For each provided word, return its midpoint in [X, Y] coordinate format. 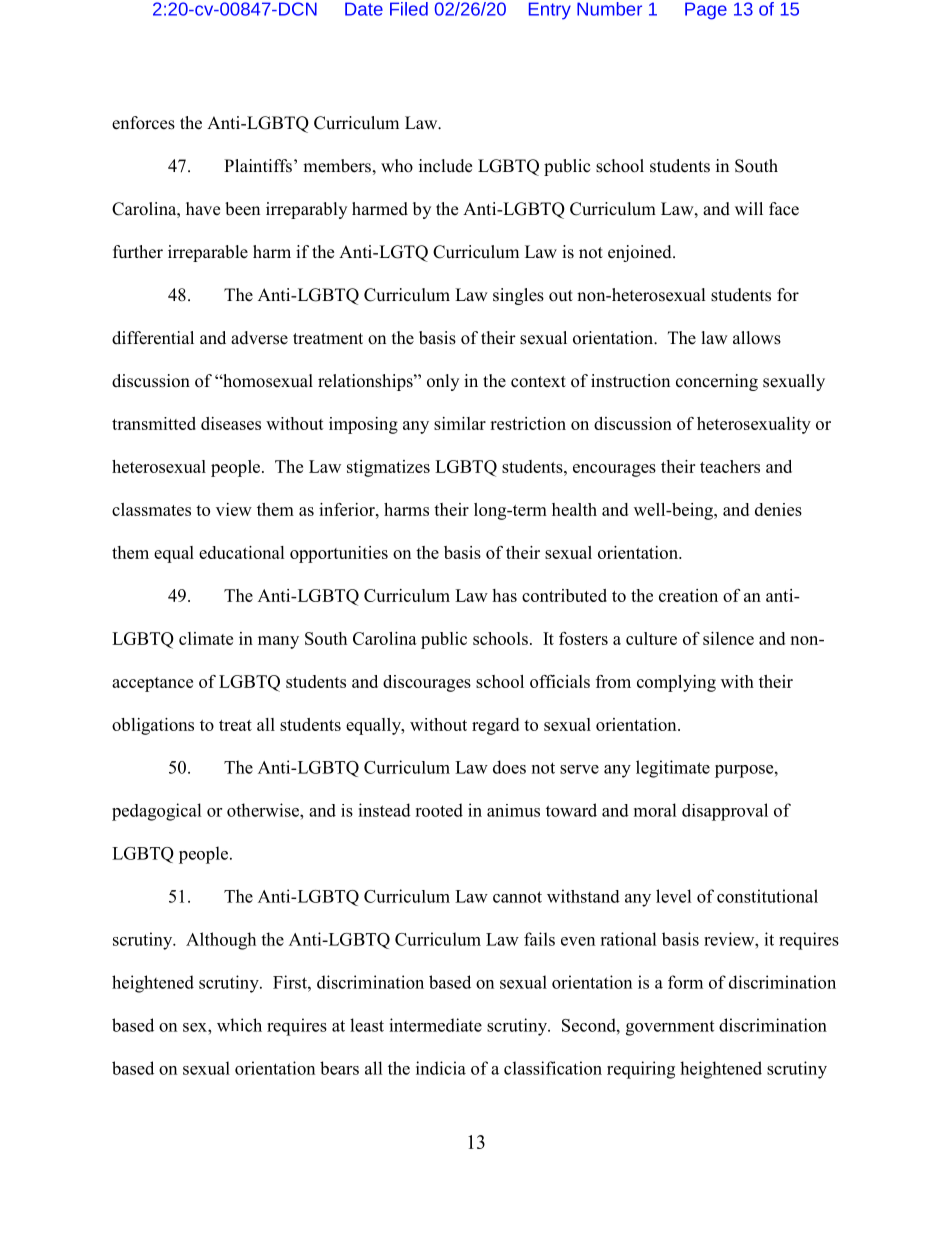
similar [460, 423]
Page [706, 11]
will [749, 208]
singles [518, 296]
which [239, 1025]
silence [728, 638]
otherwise [264, 810]
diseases [231, 423]
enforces [143, 123]
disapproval [725, 812]
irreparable [208, 253]
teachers [730, 466]
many [278, 642]
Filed [409, 9]
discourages [427, 683]
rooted [439, 810]
